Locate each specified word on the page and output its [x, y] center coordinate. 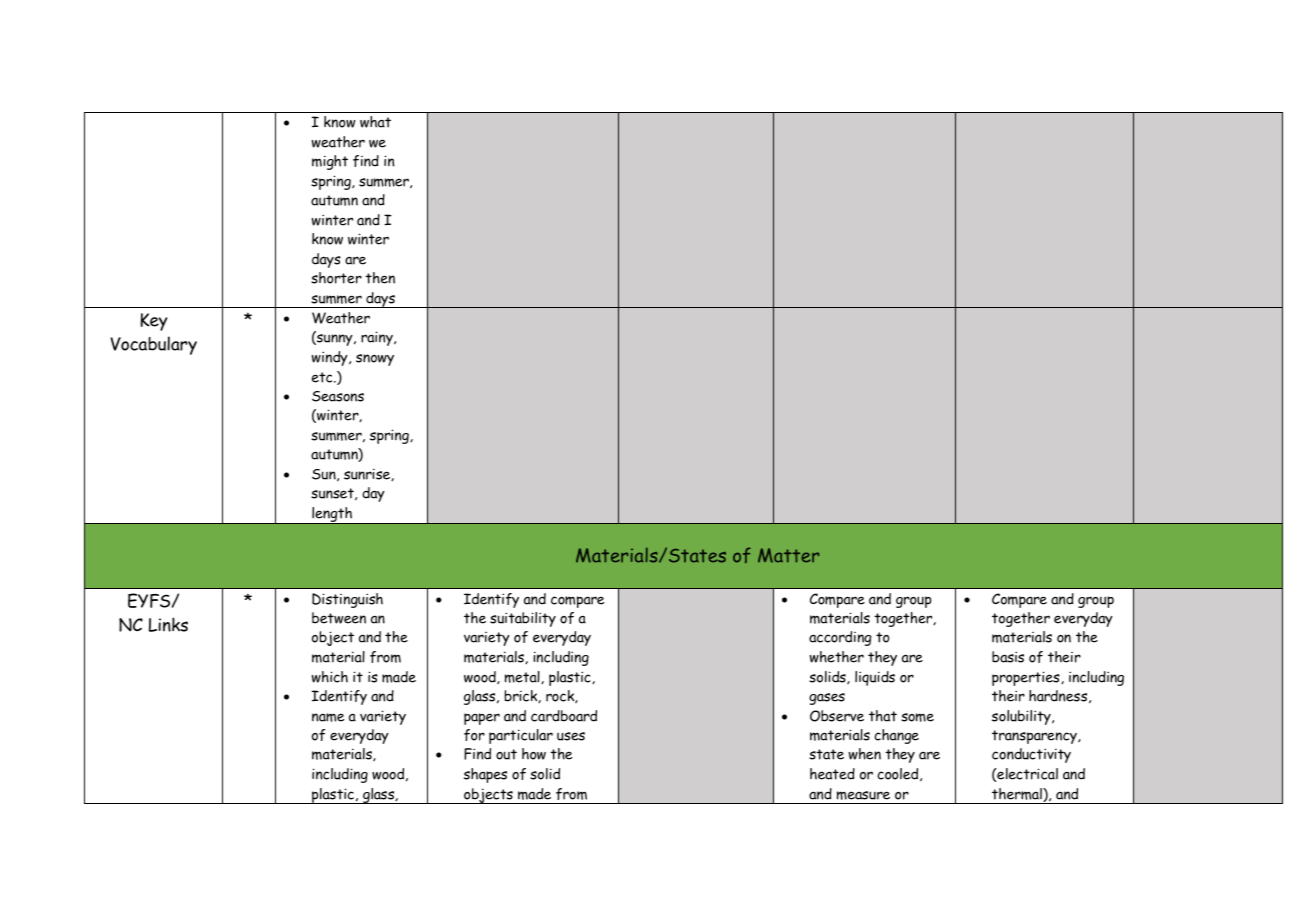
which [330, 677]
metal [523, 677]
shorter [336, 278]
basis [1008, 657]
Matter [788, 555]
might [330, 162]
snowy [375, 360]
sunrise [368, 474]
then [380, 278]
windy [331, 358]
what [375, 122]
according [840, 638]
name [328, 717]
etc [323, 377]
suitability [523, 619]
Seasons [338, 396]
